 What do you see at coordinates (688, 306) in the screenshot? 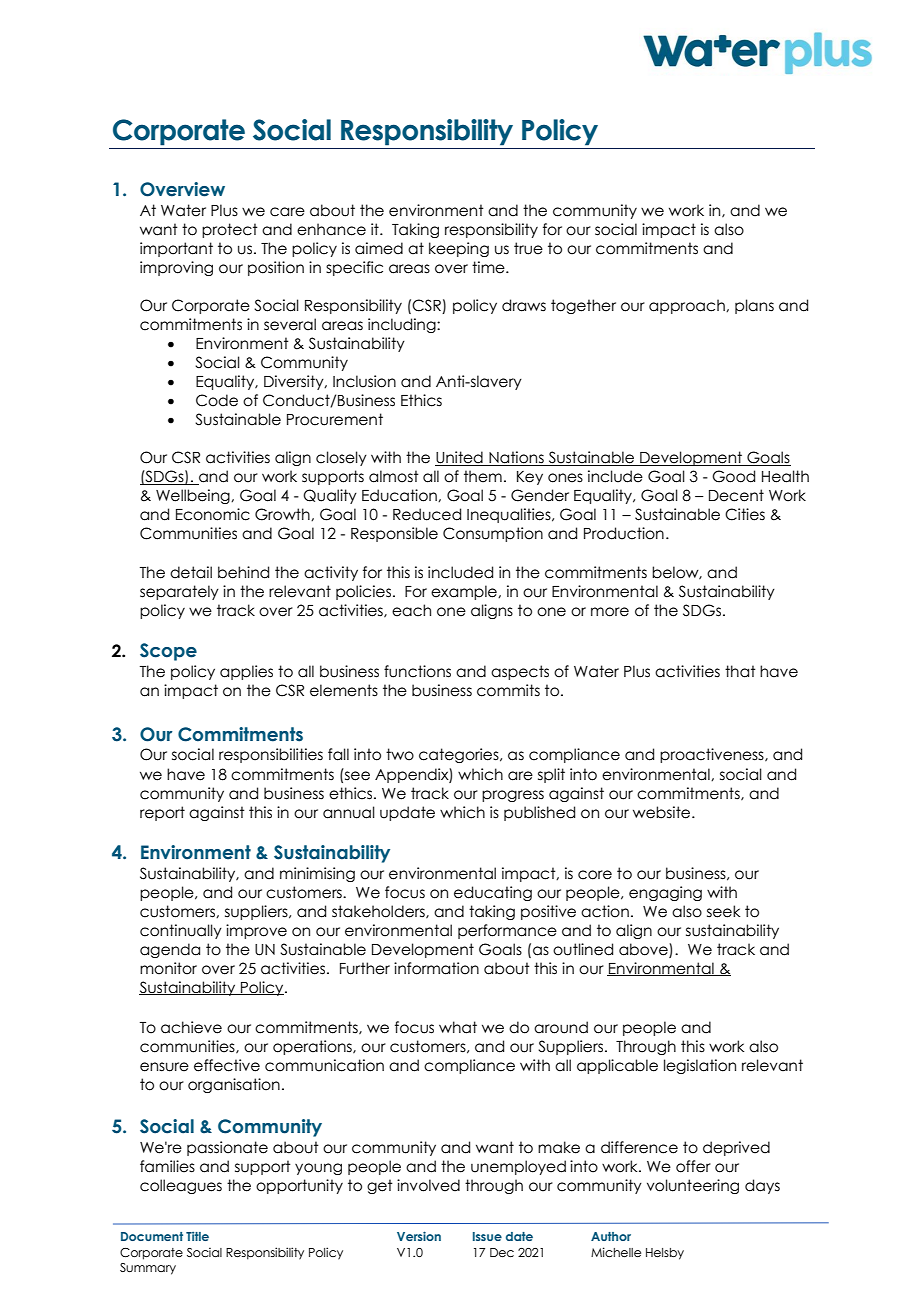
I see `approach` at bounding box center [688, 306].
